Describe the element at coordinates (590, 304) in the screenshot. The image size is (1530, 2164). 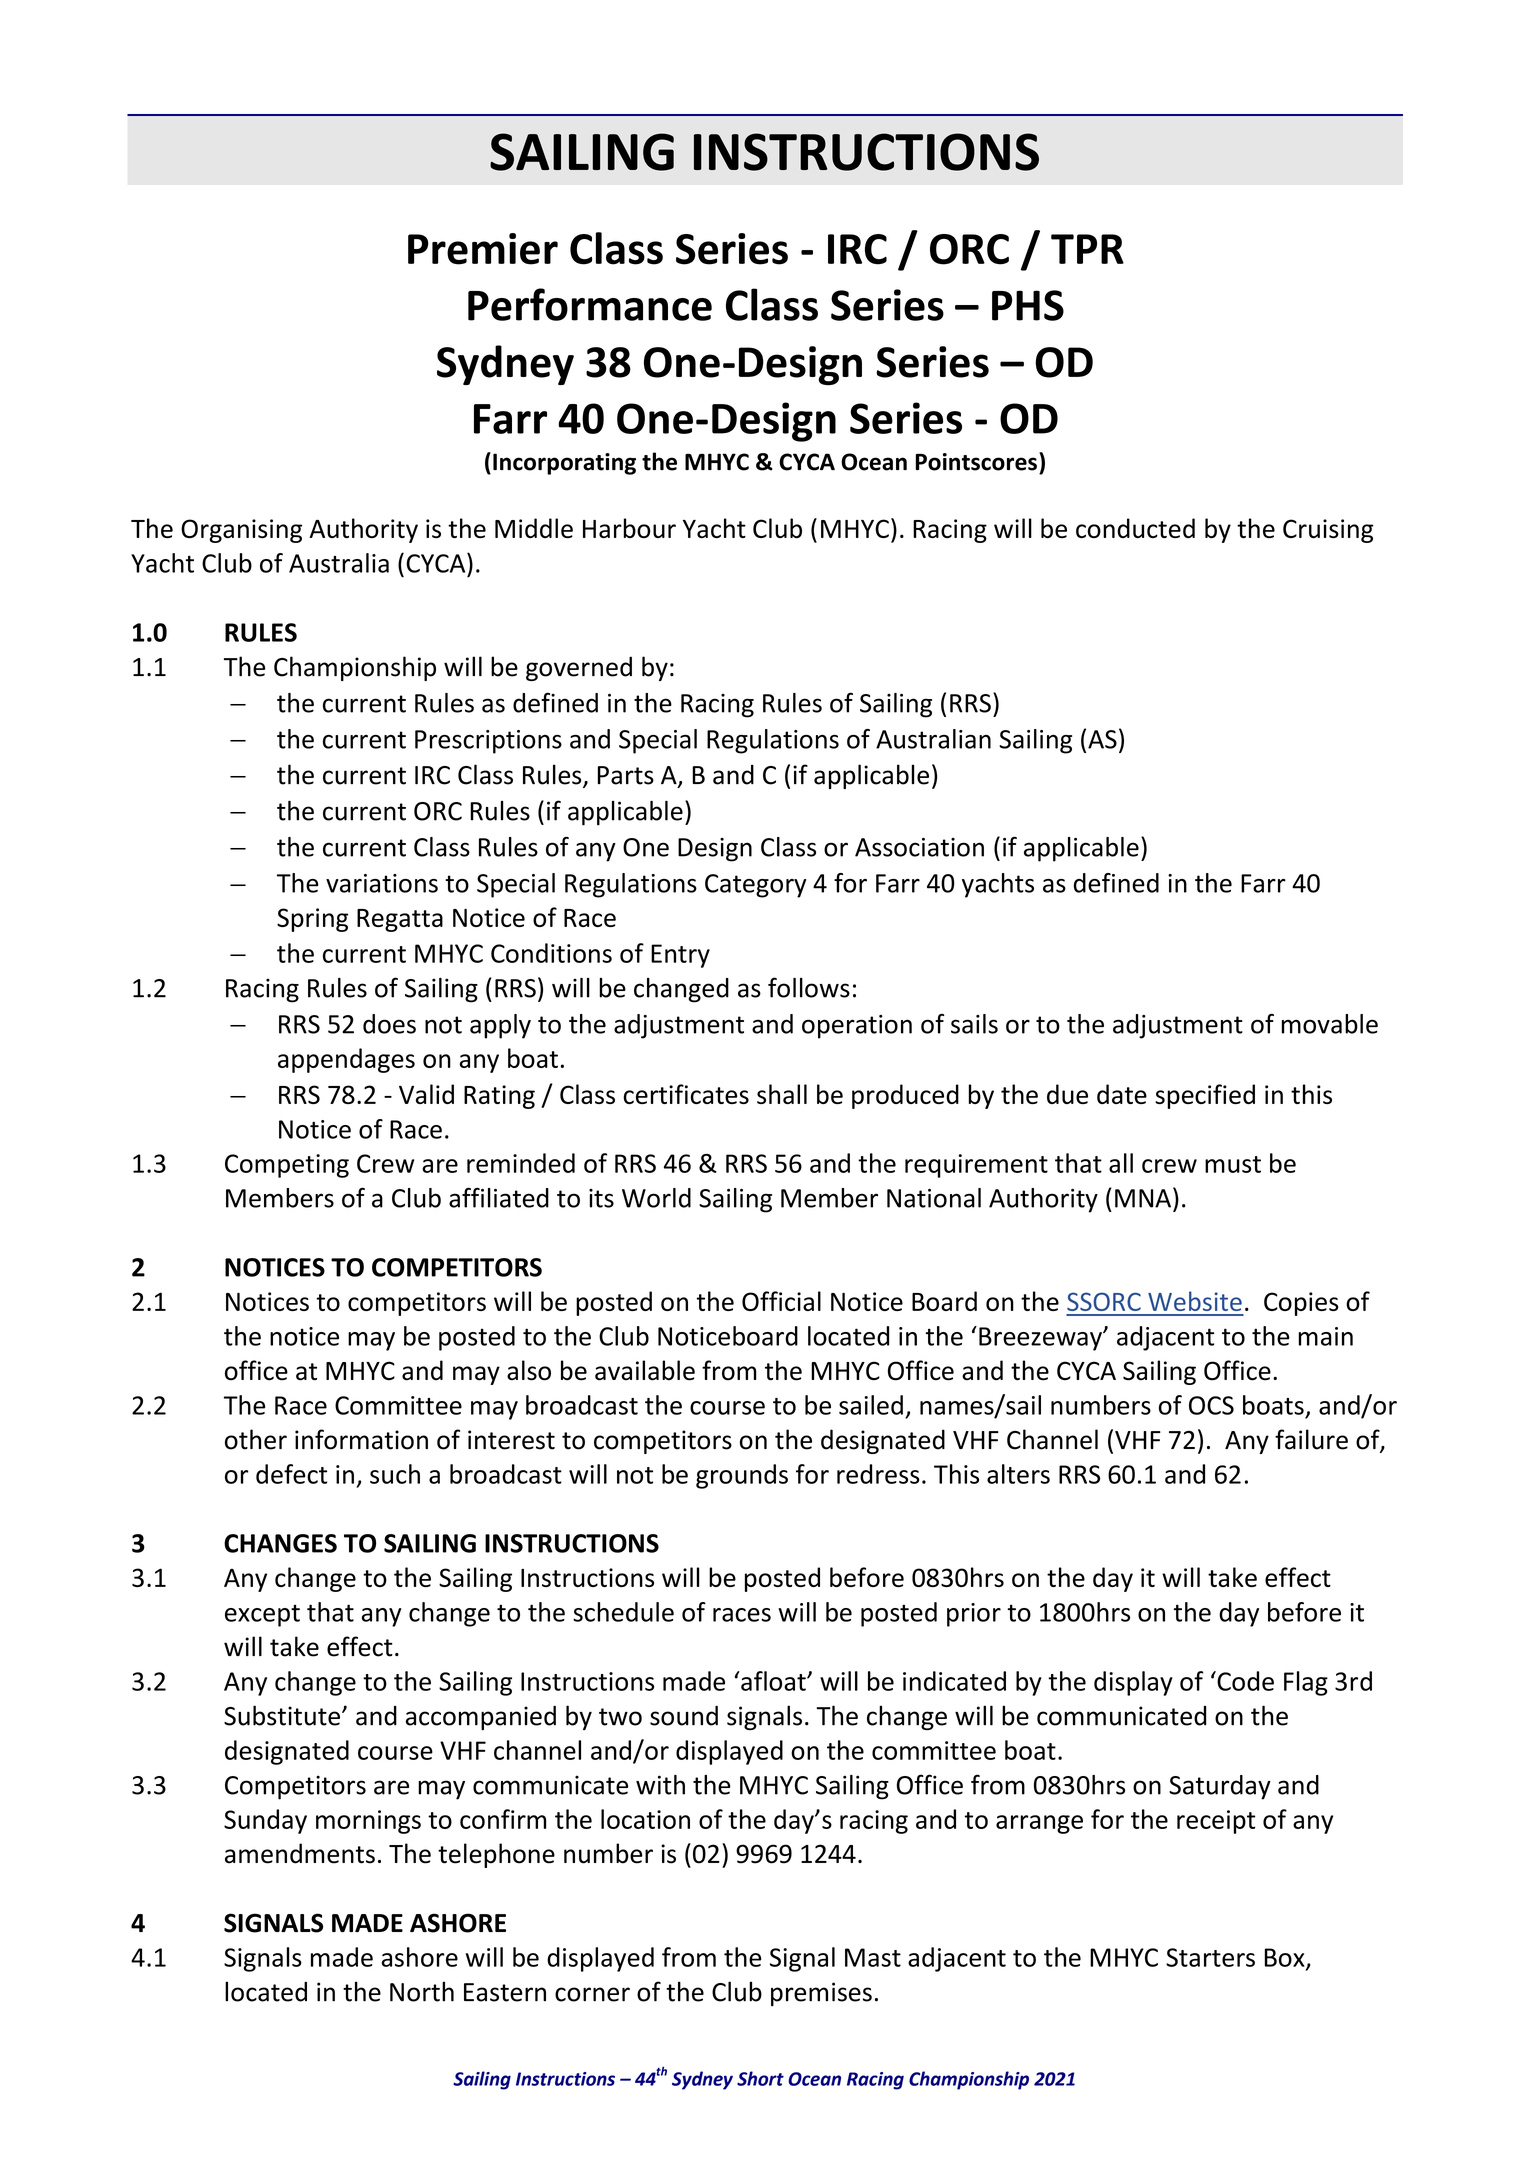
I see `Performance` at that location.
